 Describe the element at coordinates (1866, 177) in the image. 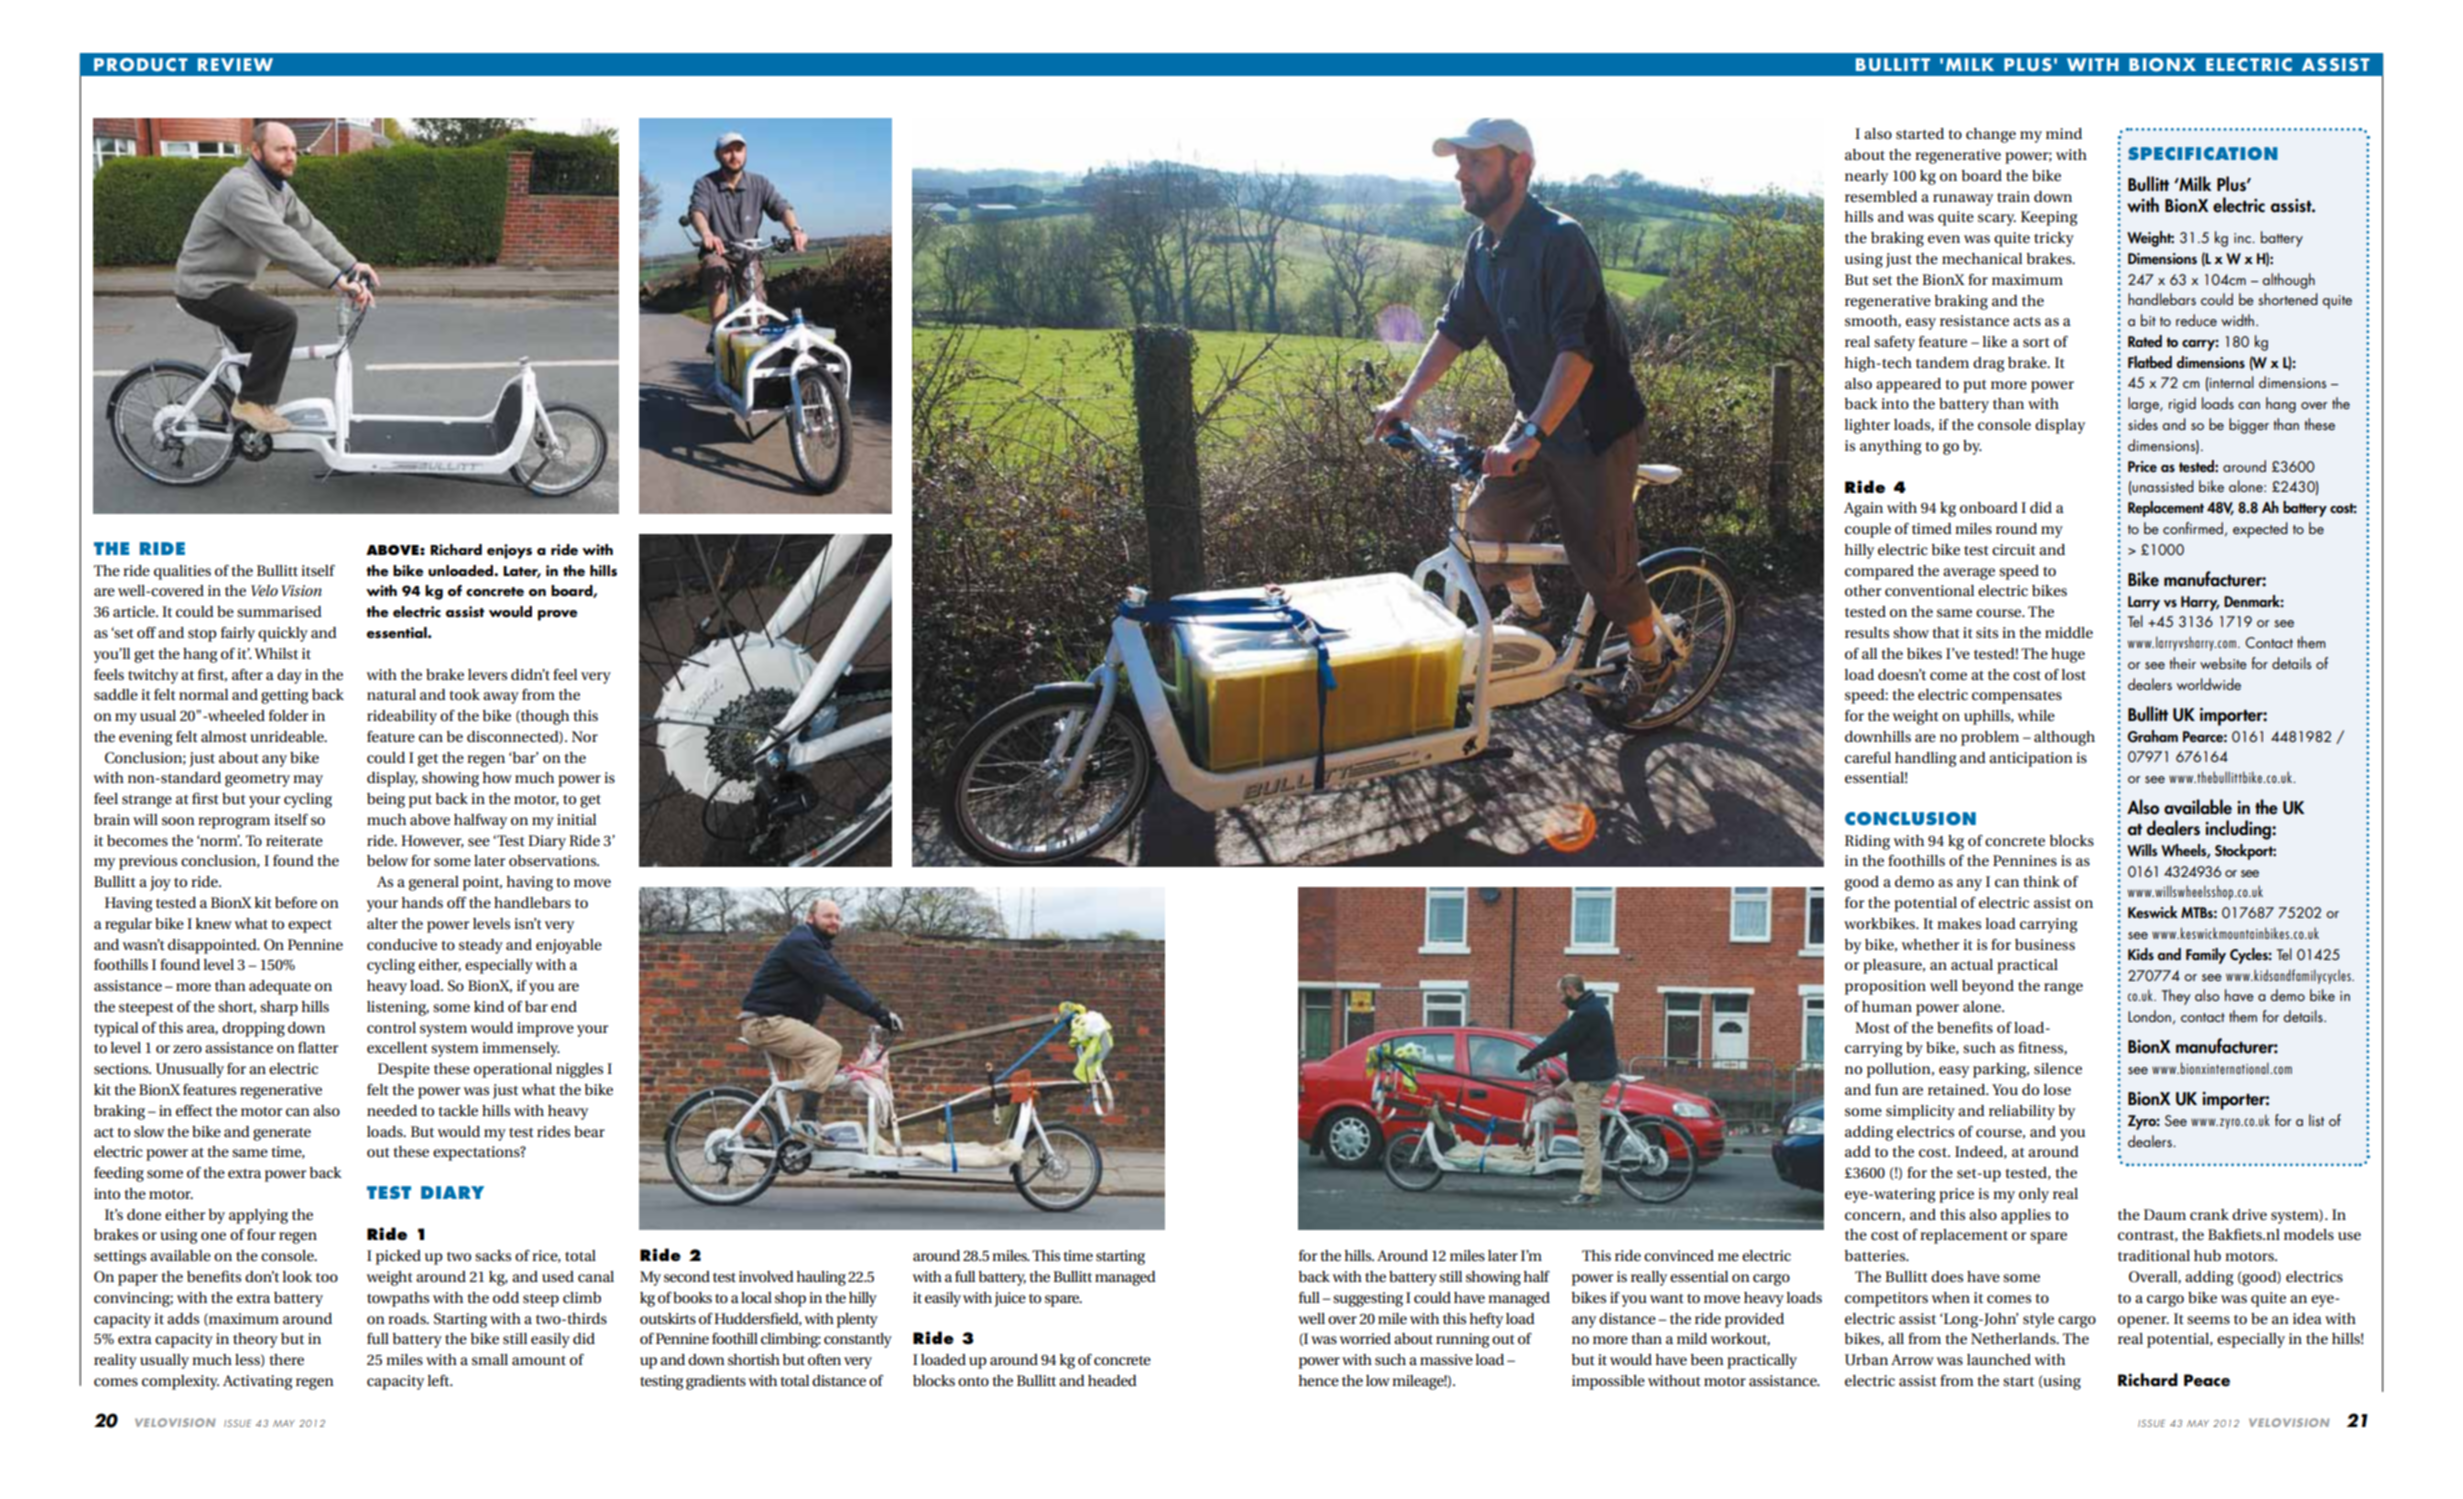

I see `nearly` at that location.
